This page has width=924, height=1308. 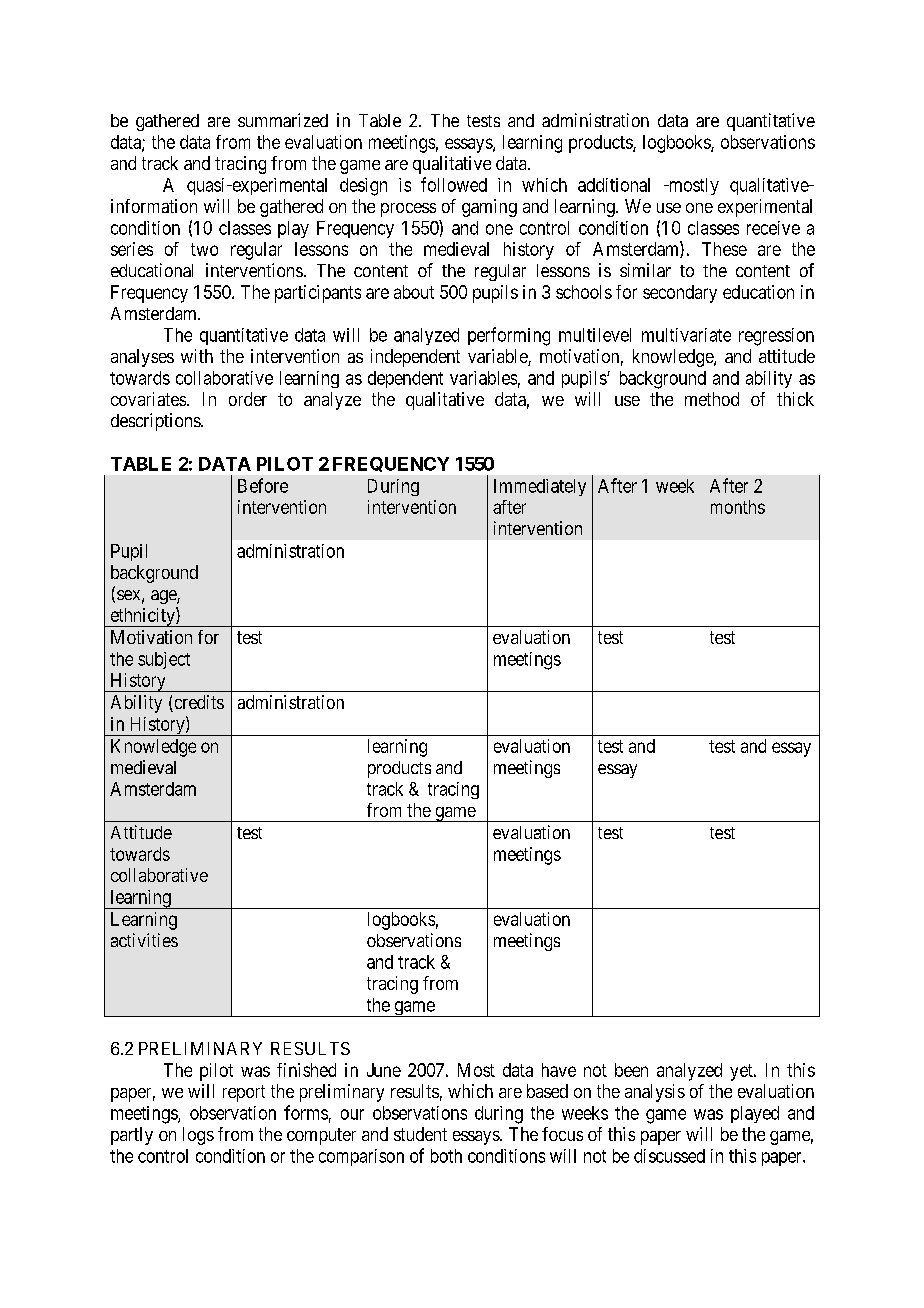 I want to click on order, so click(x=248, y=399).
